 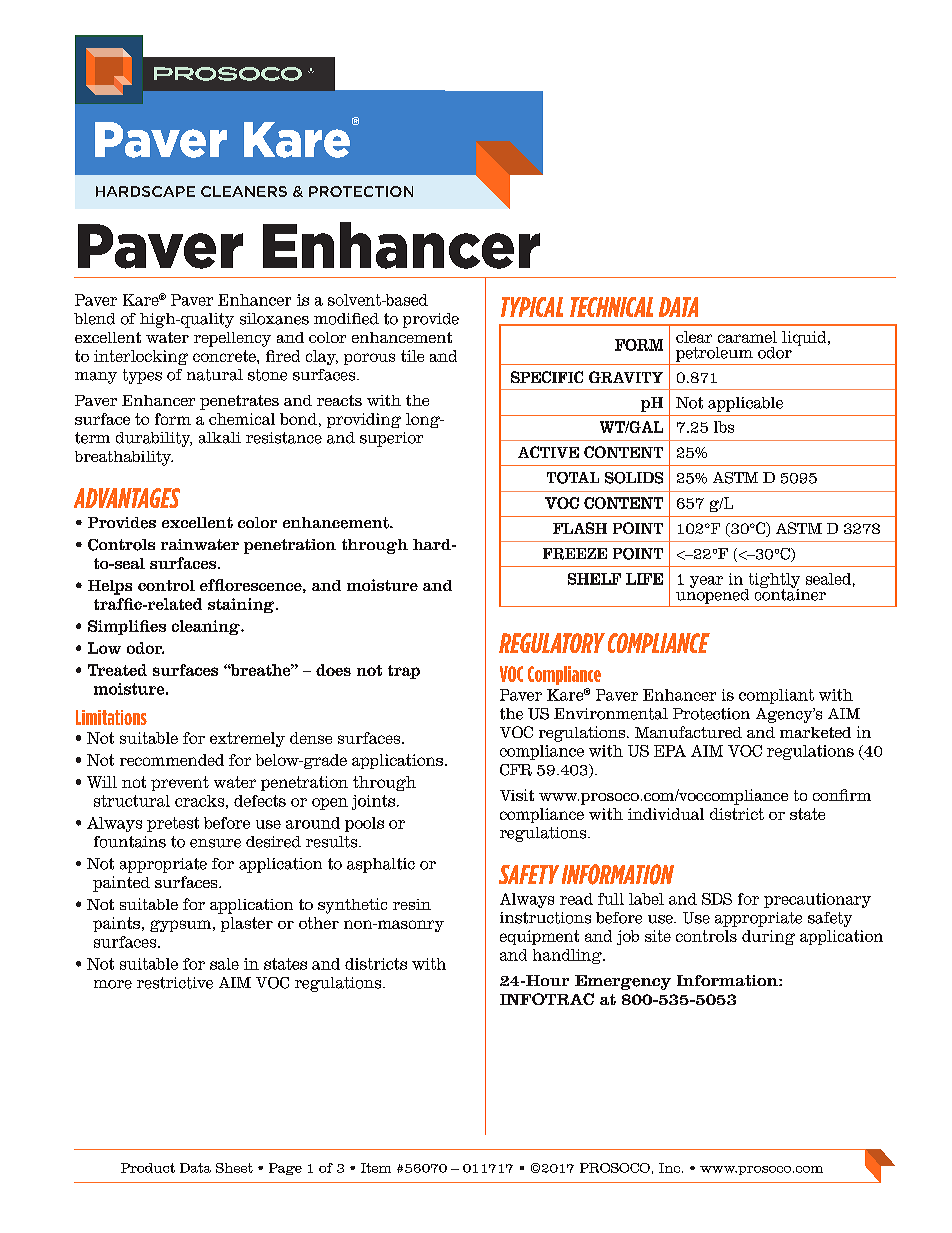 I want to click on Inc, so click(x=671, y=1168).
